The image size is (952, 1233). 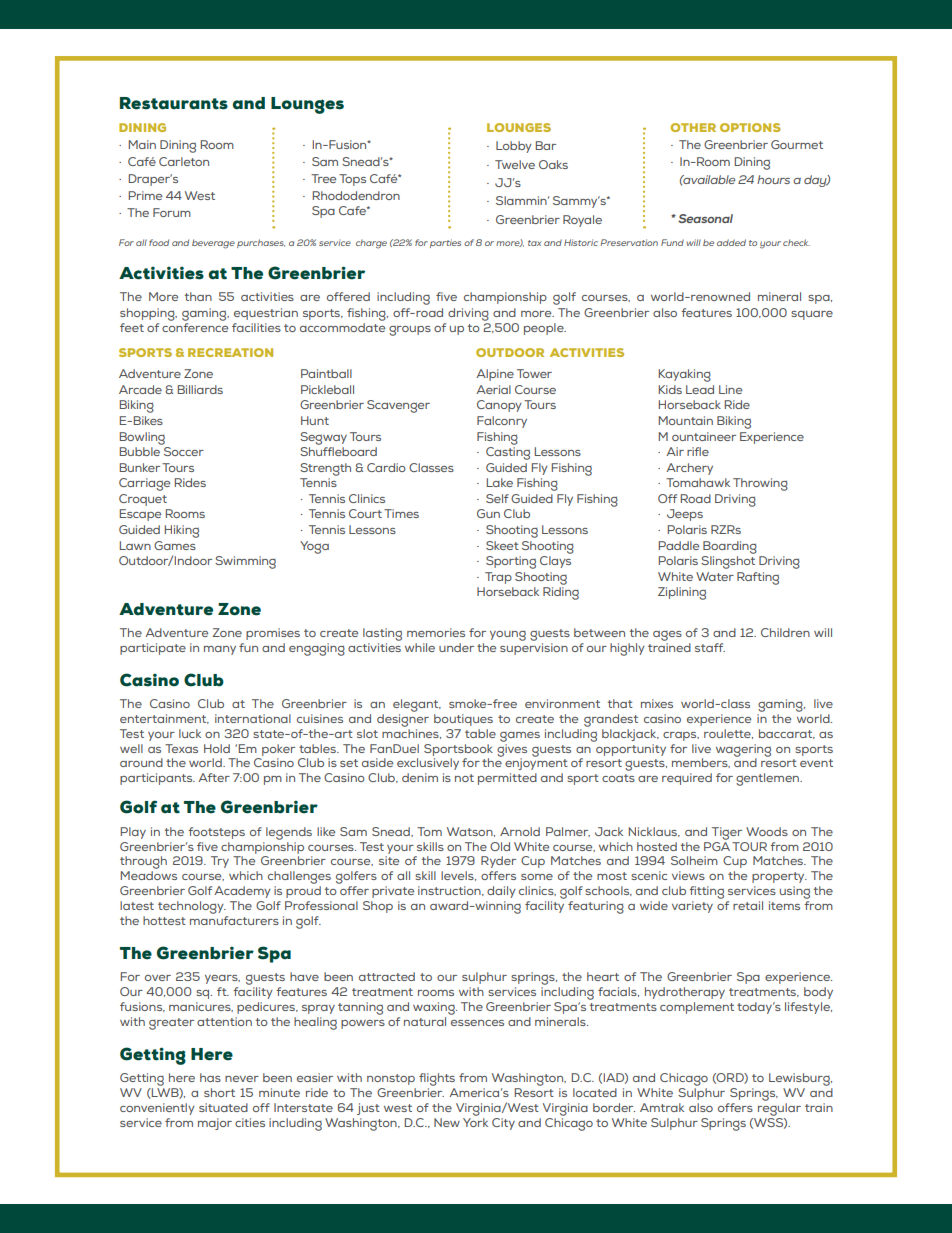 What do you see at coordinates (184, 161) in the document?
I see `Carleton` at bounding box center [184, 161].
